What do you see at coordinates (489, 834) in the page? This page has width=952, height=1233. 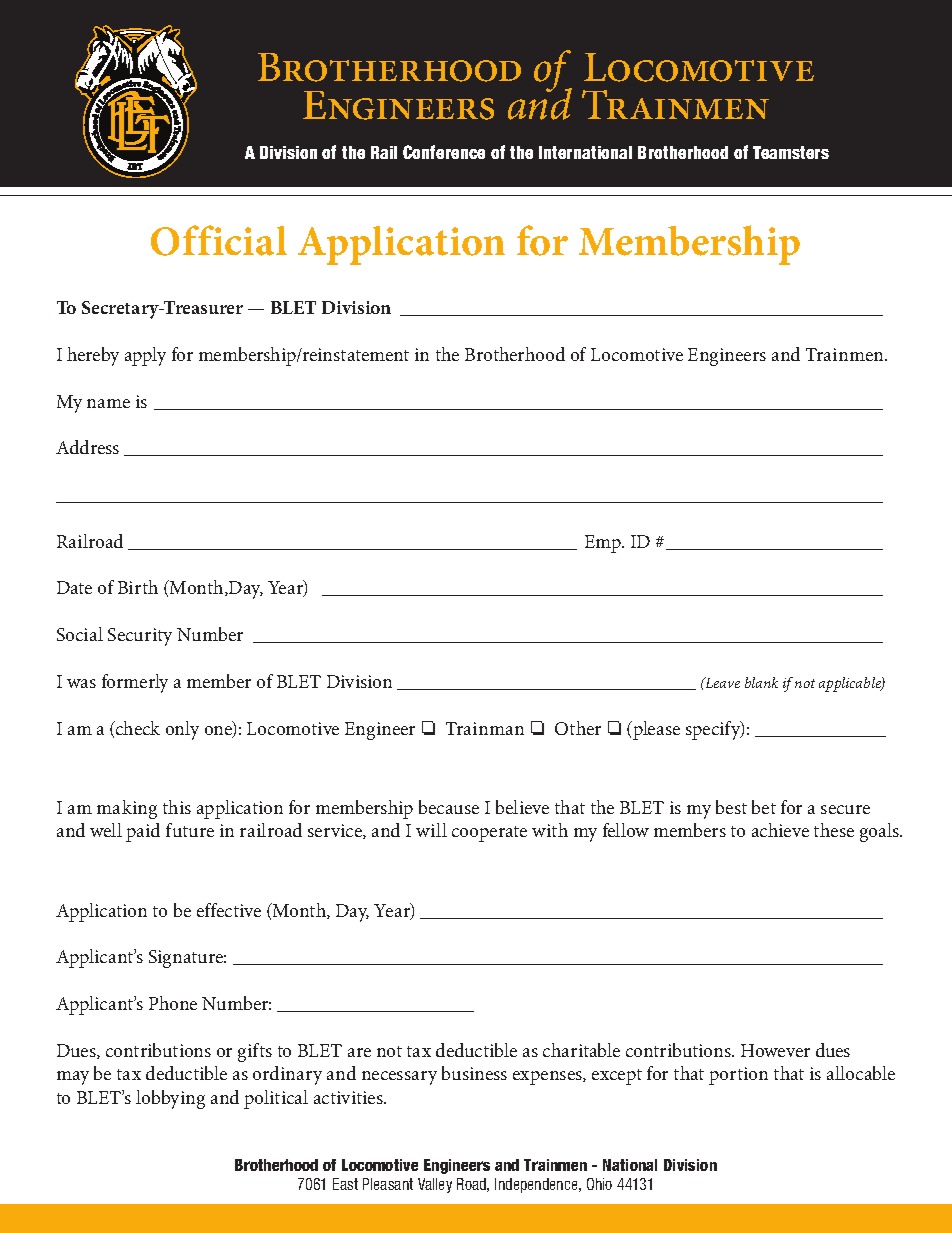 I see `cooperate` at bounding box center [489, 834].
